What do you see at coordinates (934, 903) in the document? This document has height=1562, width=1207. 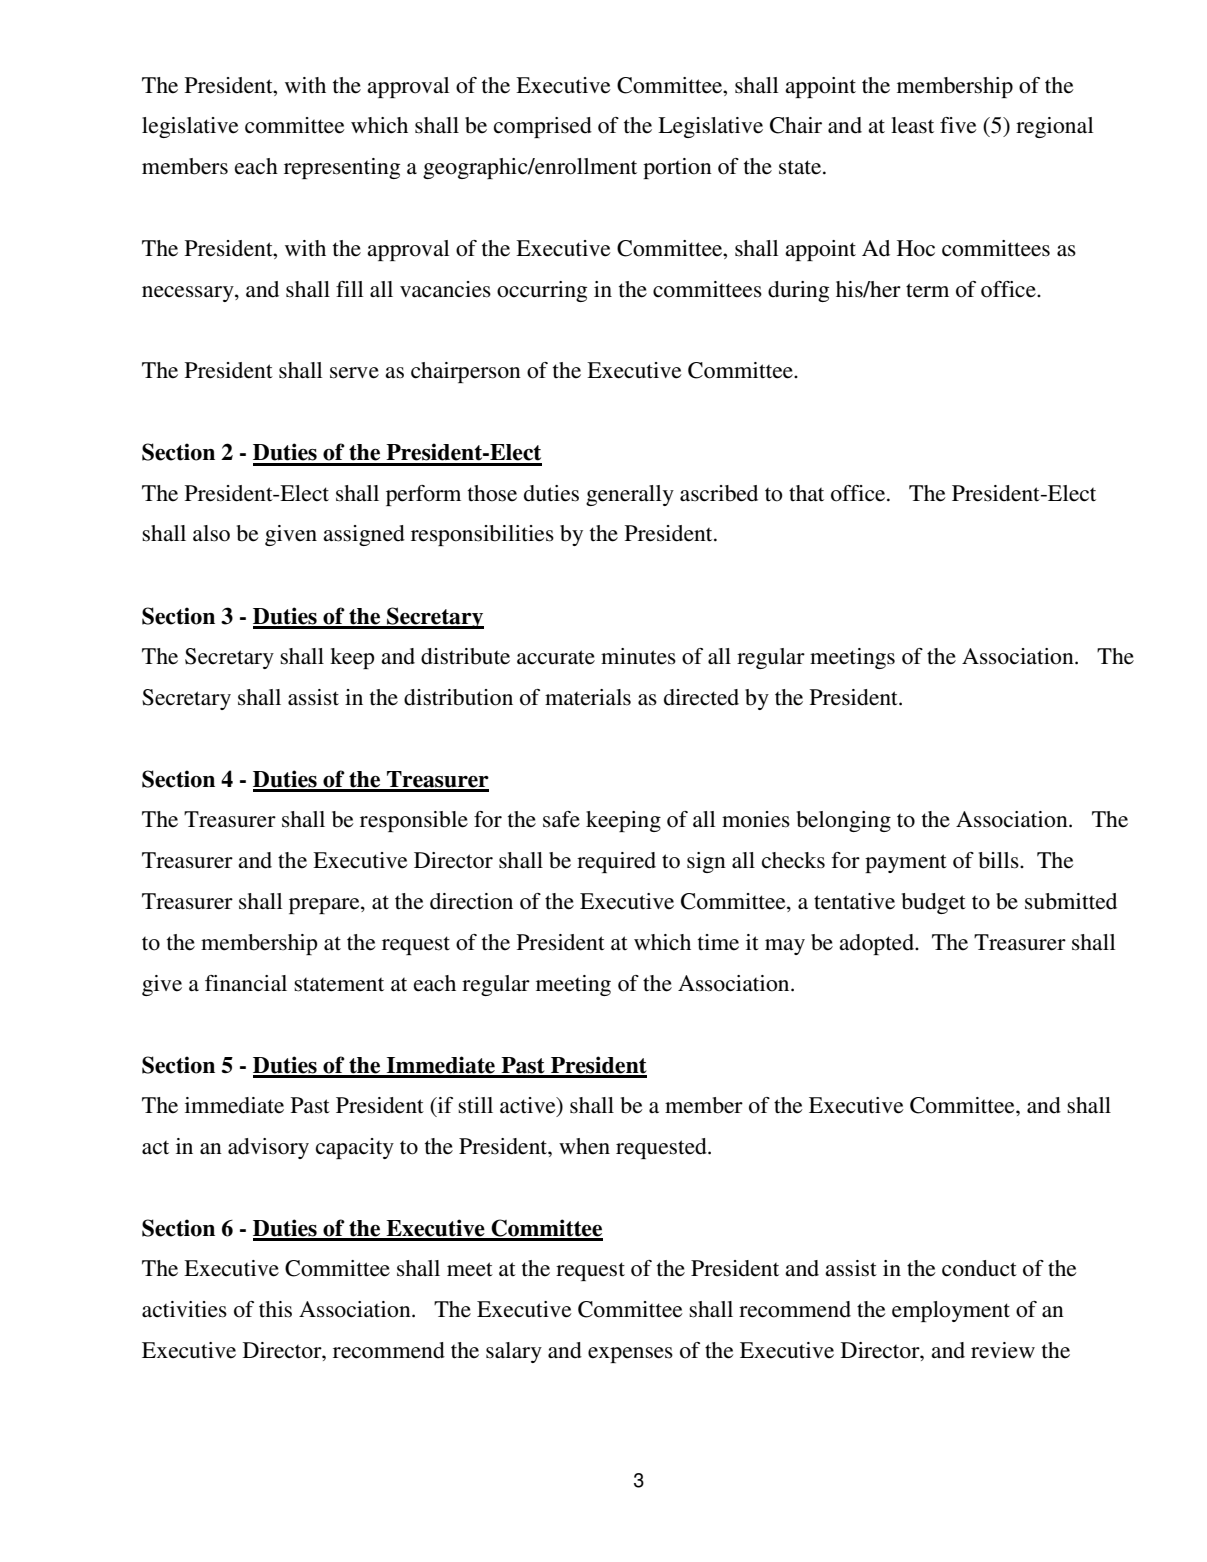 I see `budget` at bounding box center [934, 903].
